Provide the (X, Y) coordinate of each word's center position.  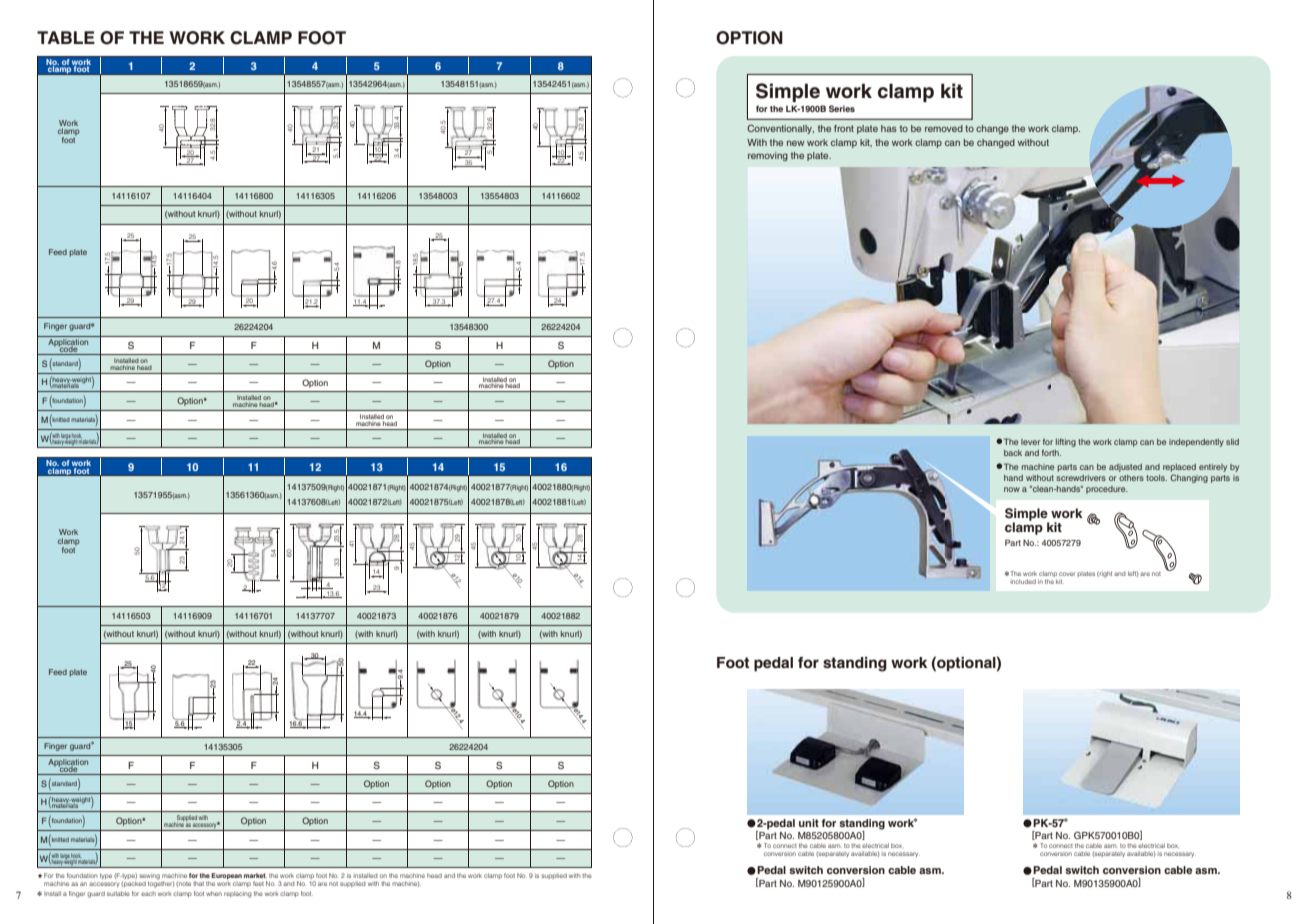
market (255, 875)
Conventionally (780, 129)
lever (1030, 442)
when (214, 893)
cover (1067, 574)
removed (944, 128)
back (1013, 453)
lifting (1066, 442)
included (1023, 581)
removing (768, 156)
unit (809, 823)
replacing (238, 894)
